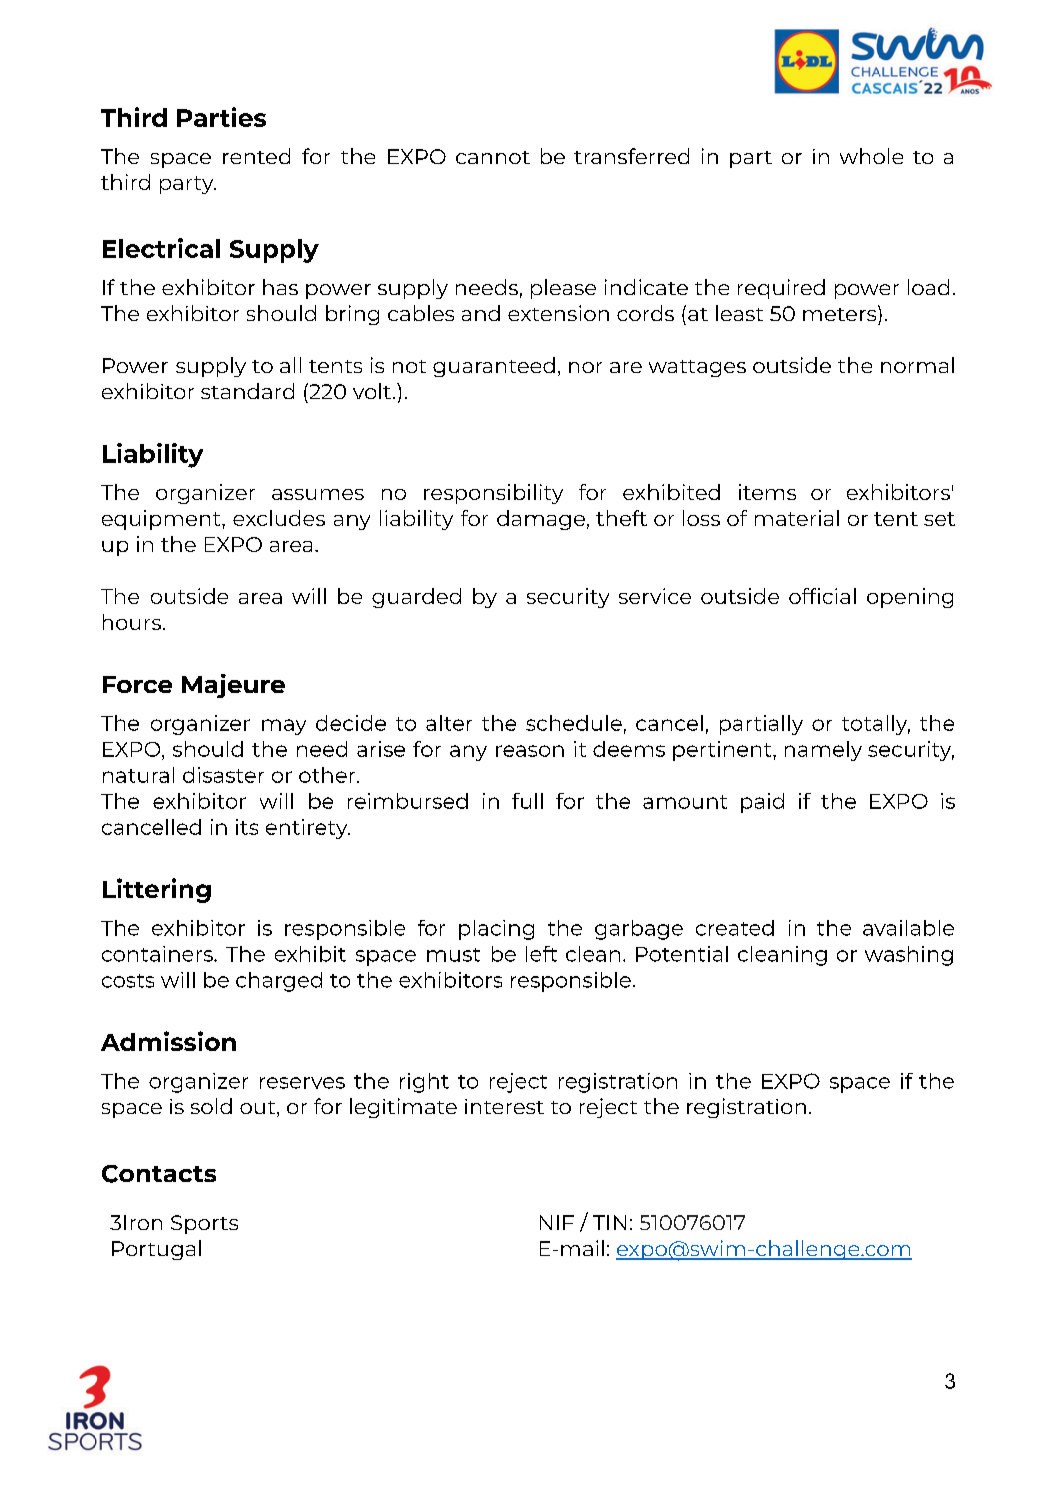 The image size is (1058, 1494). I want to click on standard, so click(247, 391).
